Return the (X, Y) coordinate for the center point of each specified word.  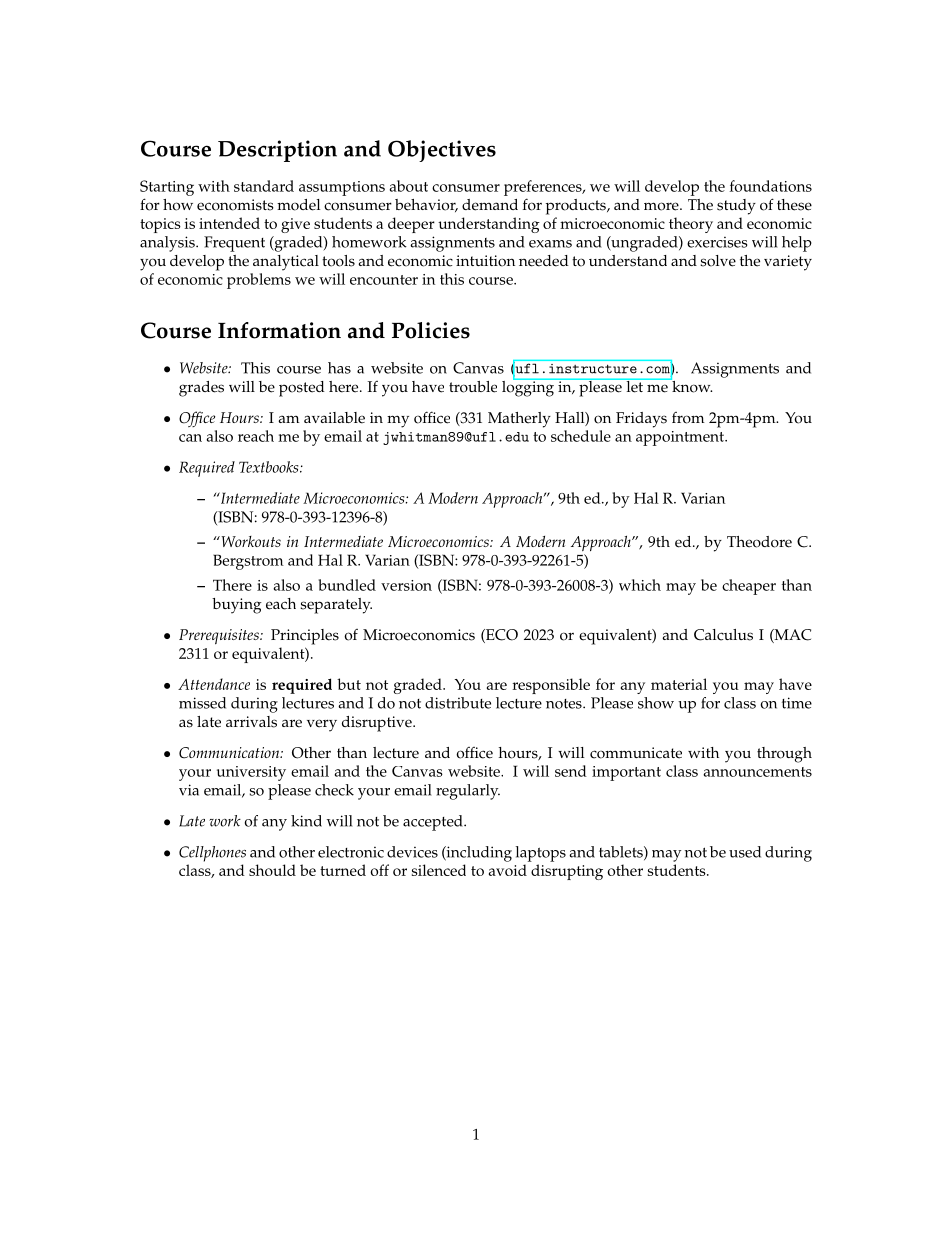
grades (201, 389)
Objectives (442, 151)
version (406, 585)
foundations (771, 186)
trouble (473, 387)
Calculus (723, 635)
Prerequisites (220, 637)
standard (264, 186)
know (691, 385)
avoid (508, 870)
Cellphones (212, 854)
